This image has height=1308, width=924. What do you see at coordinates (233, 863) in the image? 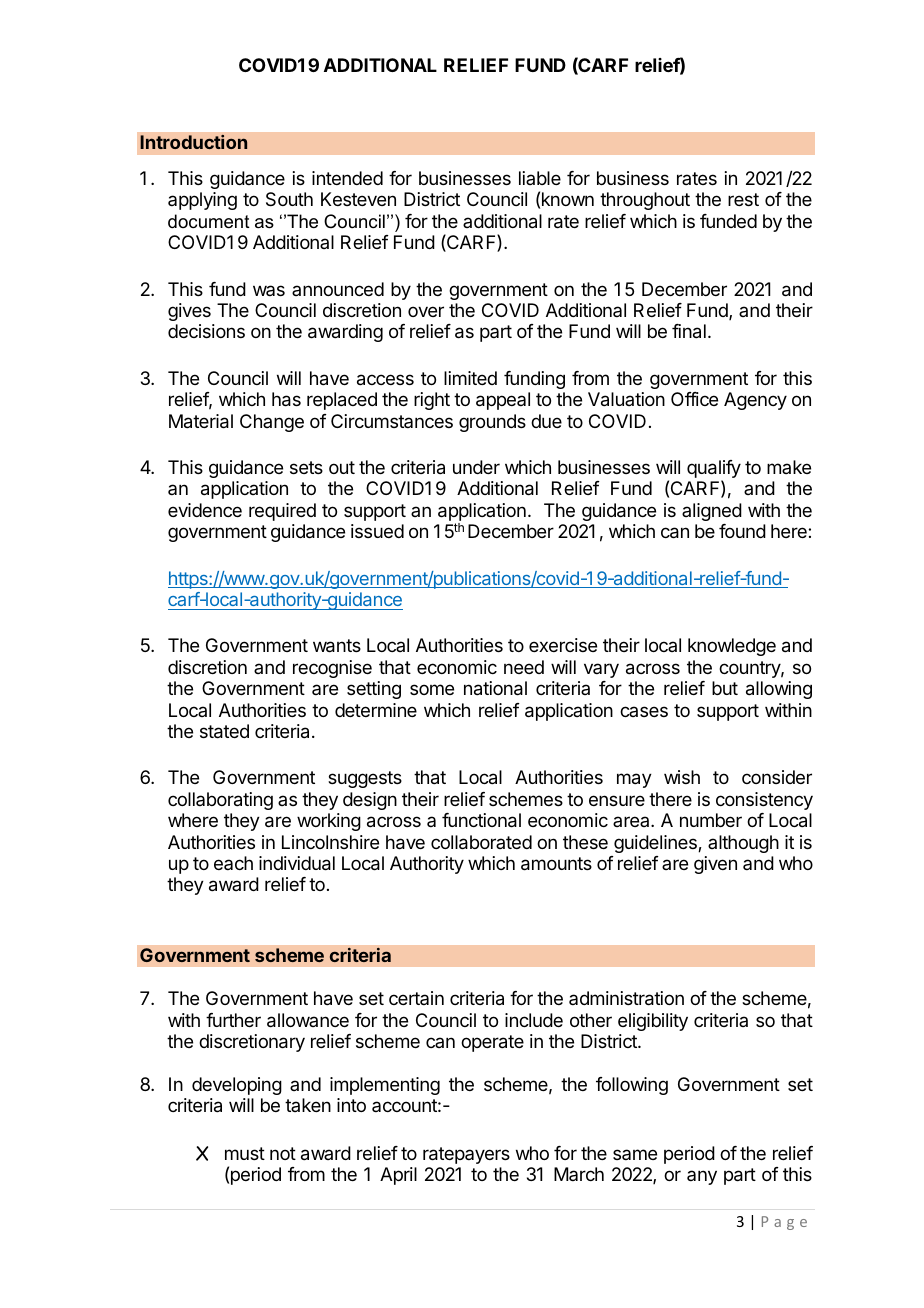
I see `each` at bounding box center [233, 863].
